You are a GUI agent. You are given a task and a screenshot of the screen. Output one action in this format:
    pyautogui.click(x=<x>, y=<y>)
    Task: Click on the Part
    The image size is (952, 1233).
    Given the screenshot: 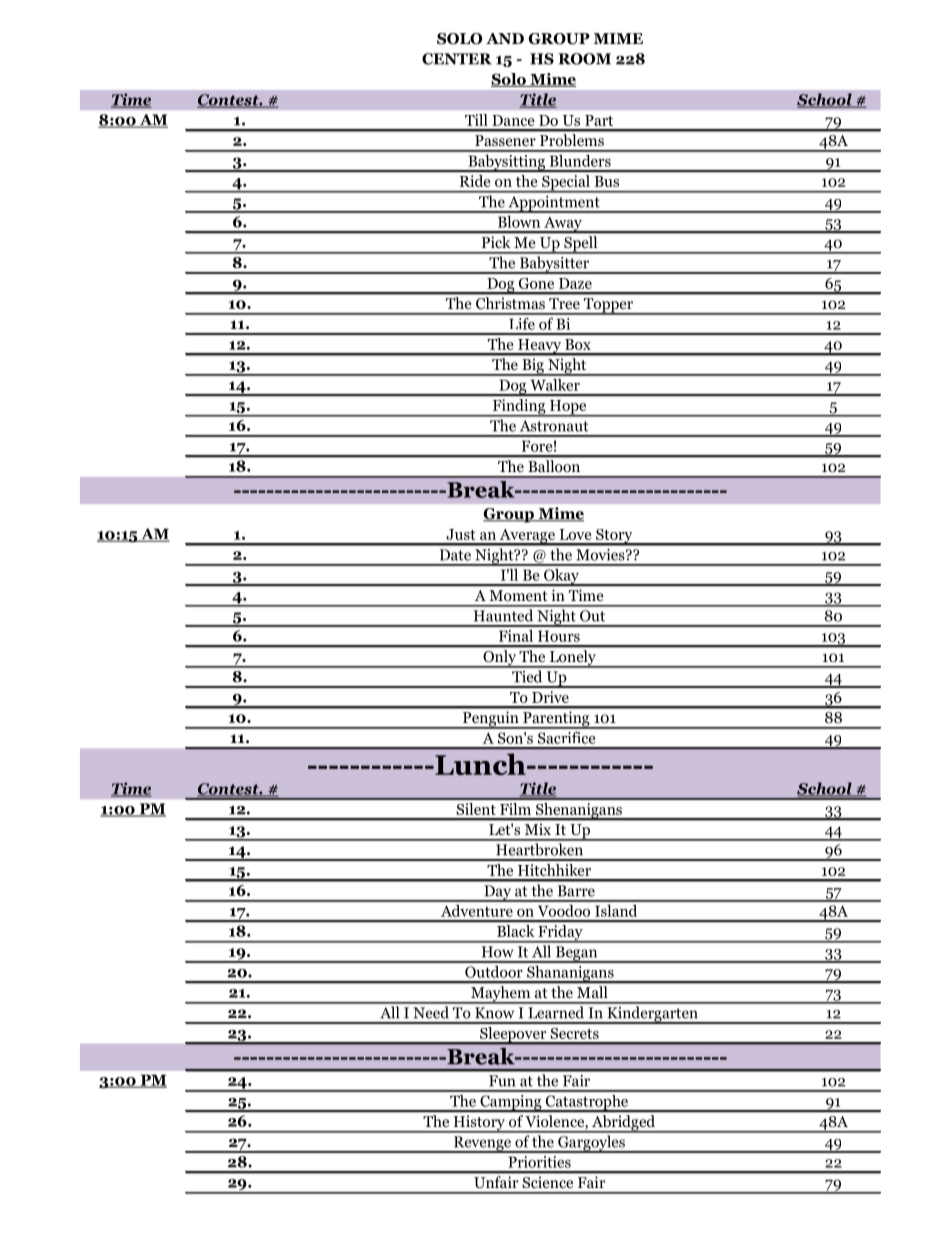 What is the action you would take?
    pyautogui.click(x=599, y=120)
